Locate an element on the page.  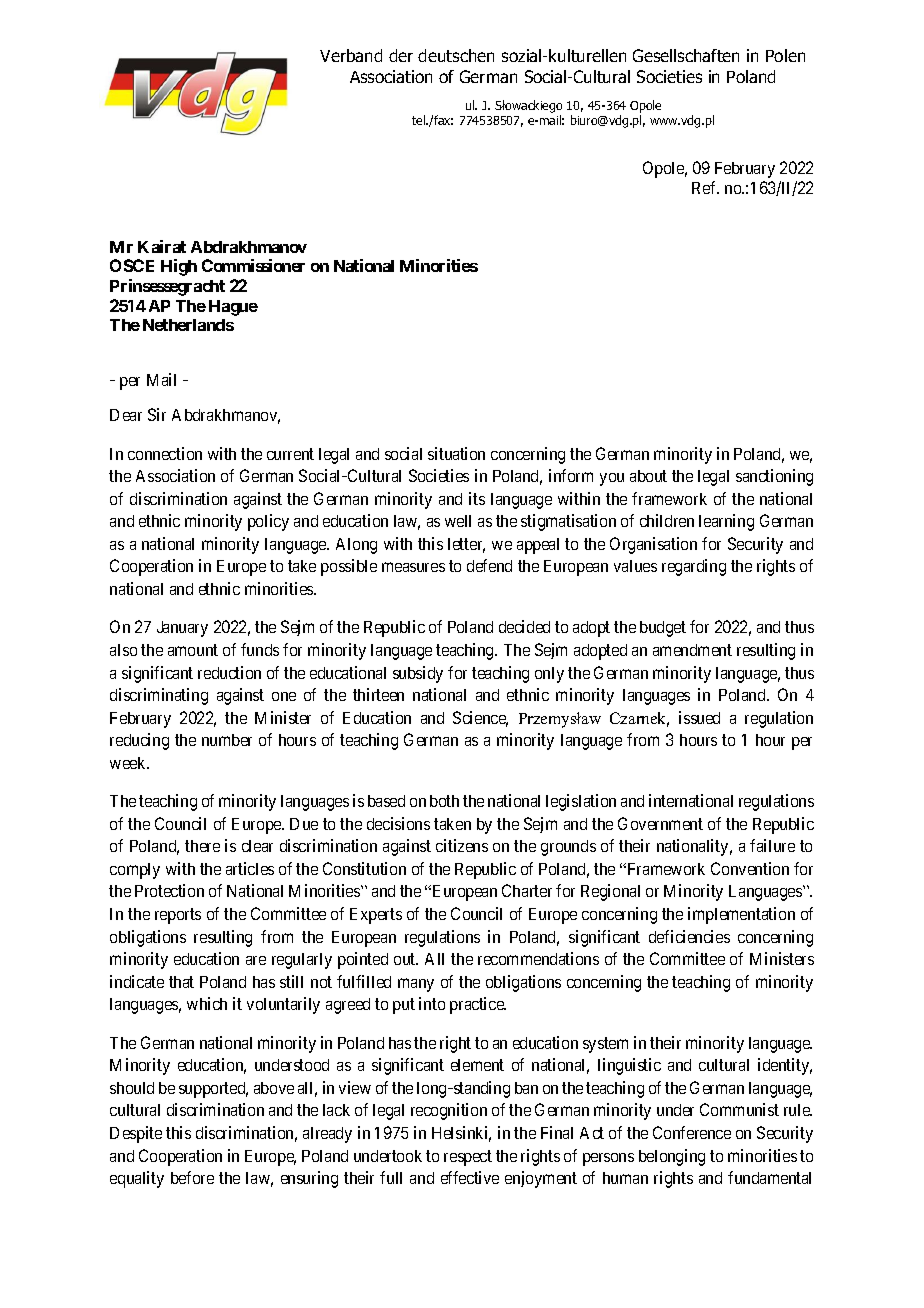
before is located at coordinates (192, 1177).
